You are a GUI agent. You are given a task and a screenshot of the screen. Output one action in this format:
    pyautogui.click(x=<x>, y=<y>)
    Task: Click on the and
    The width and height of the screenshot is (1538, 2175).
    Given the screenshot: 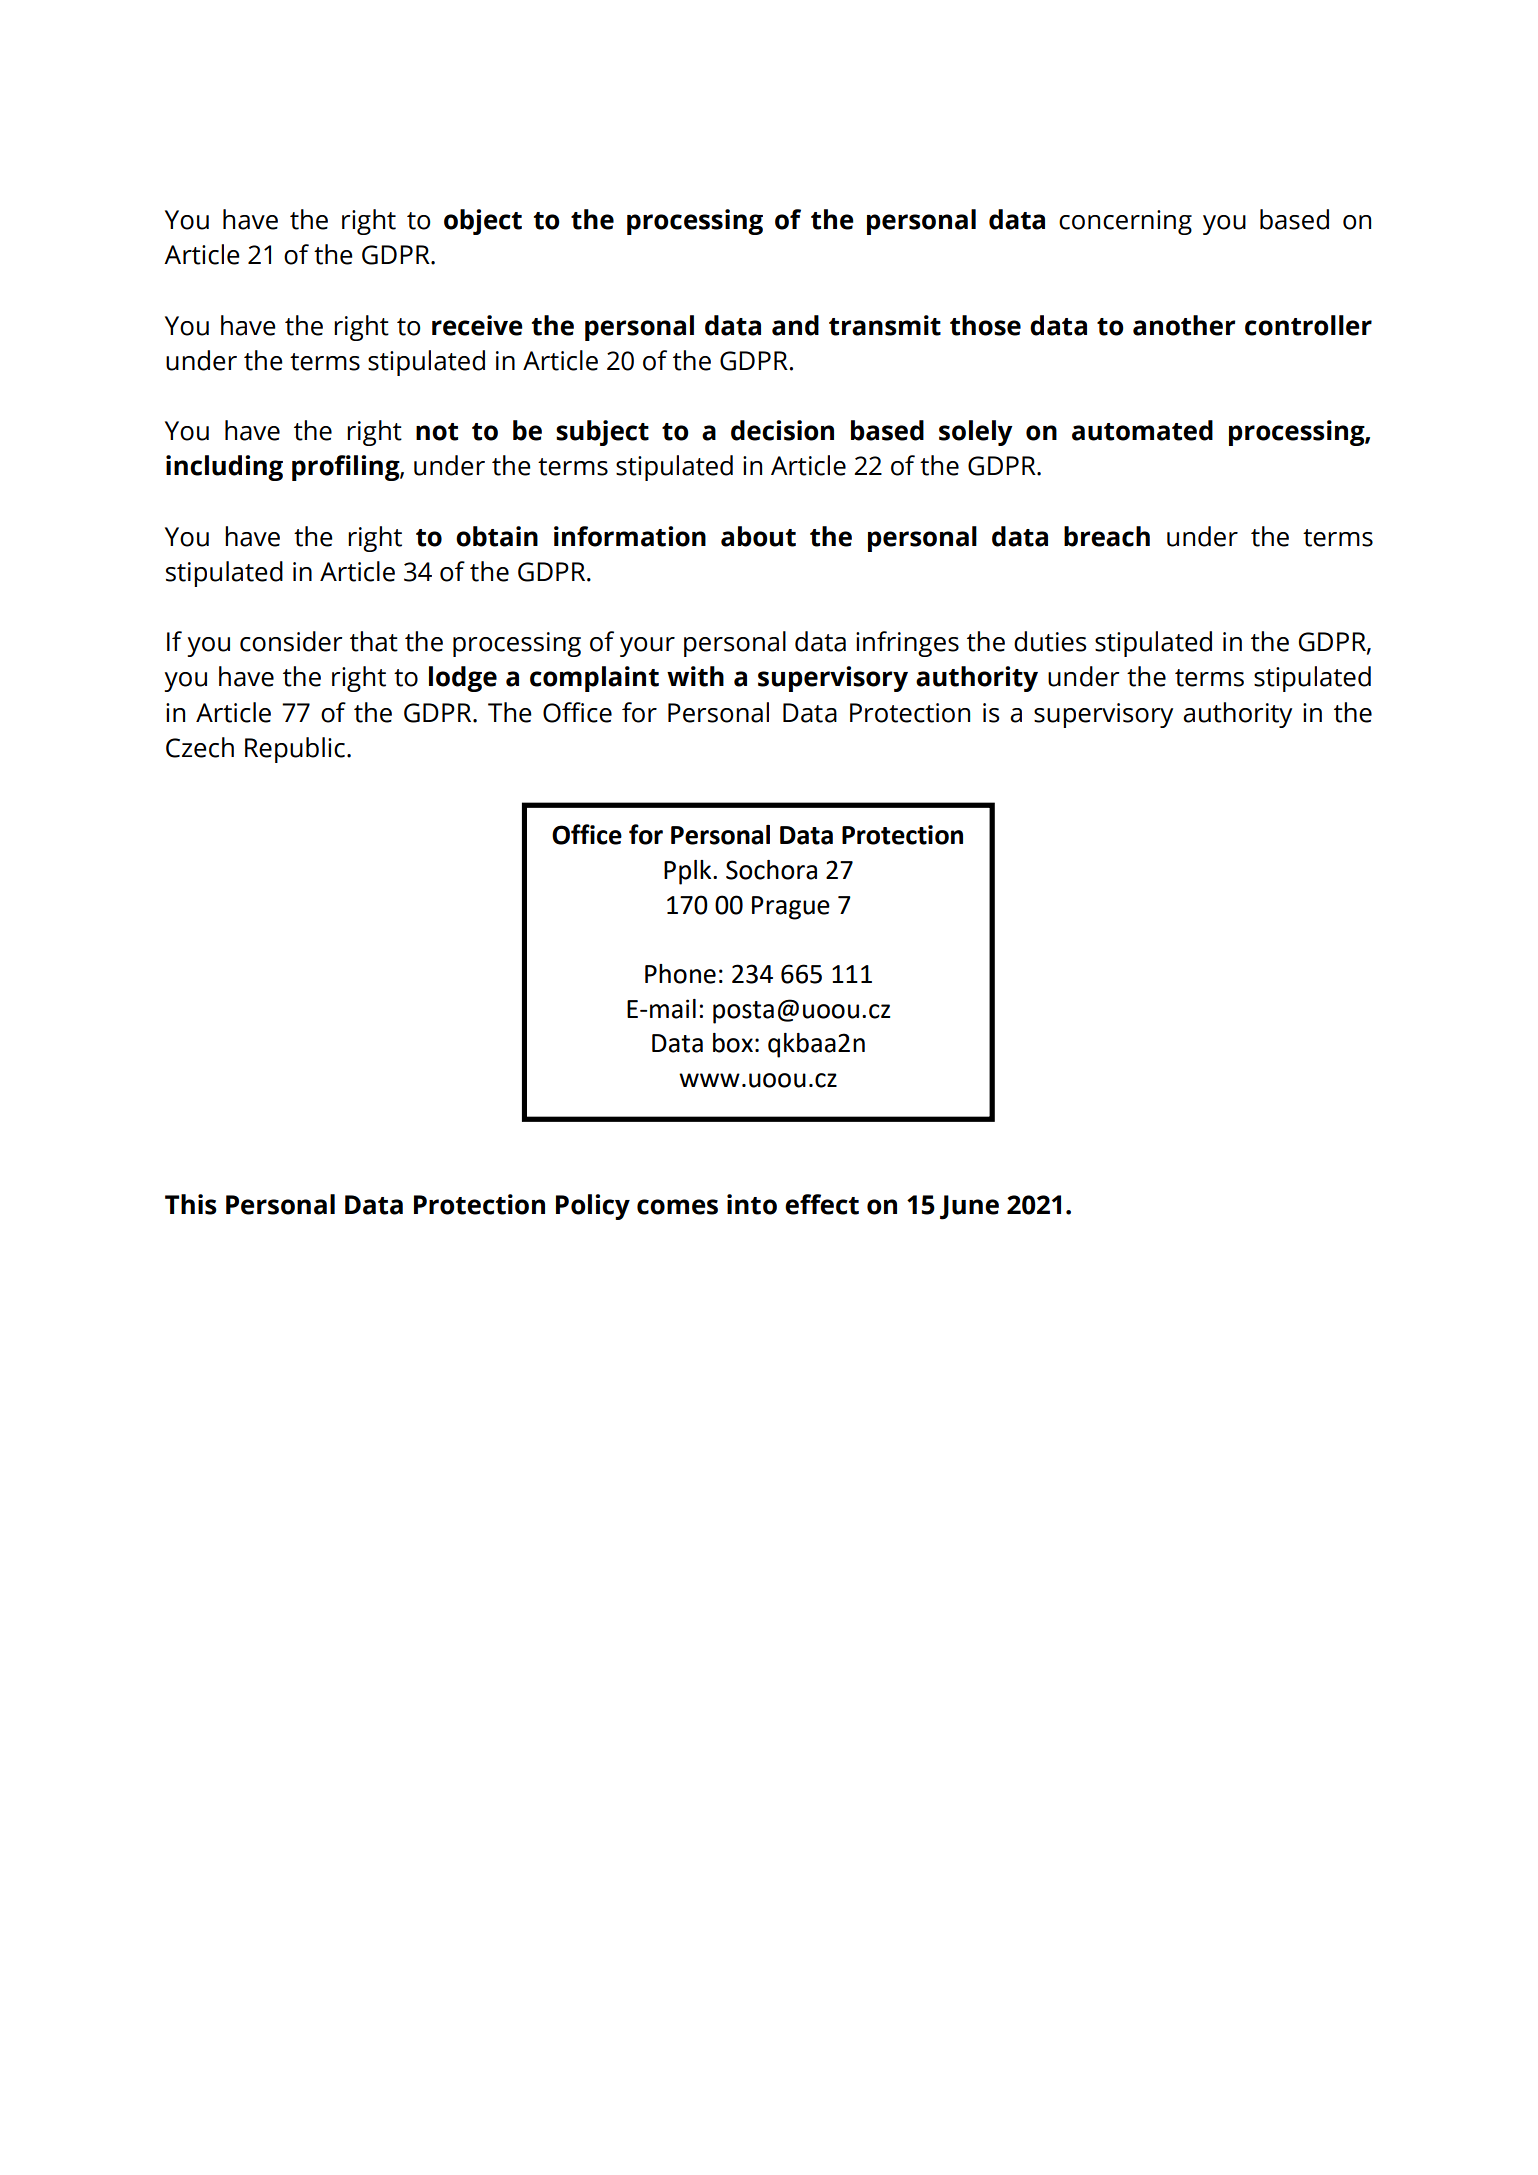 What is the action you would take?
    pyautogui.click(x=795, y=325)
